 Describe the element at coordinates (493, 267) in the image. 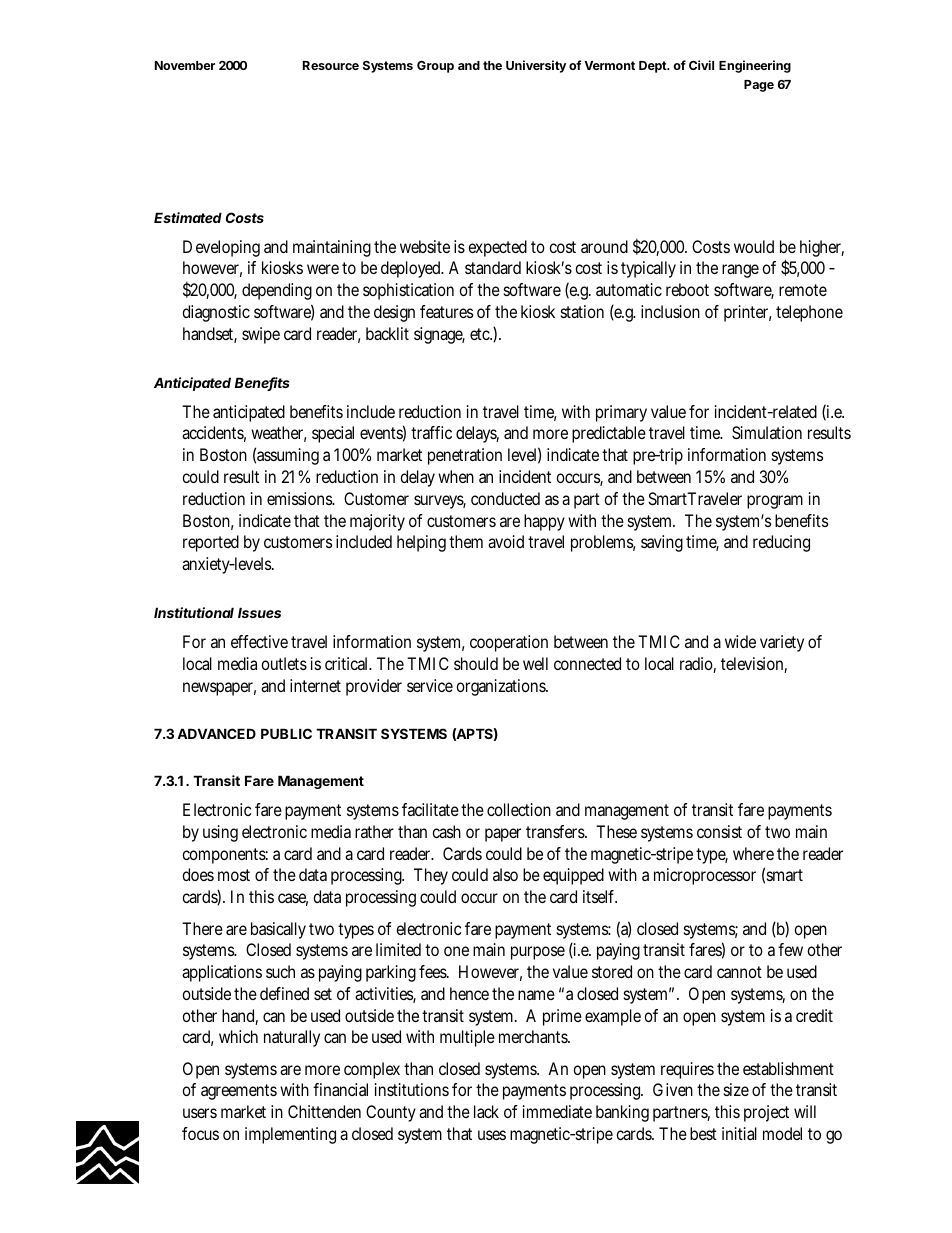

I see `standard` at that location.
